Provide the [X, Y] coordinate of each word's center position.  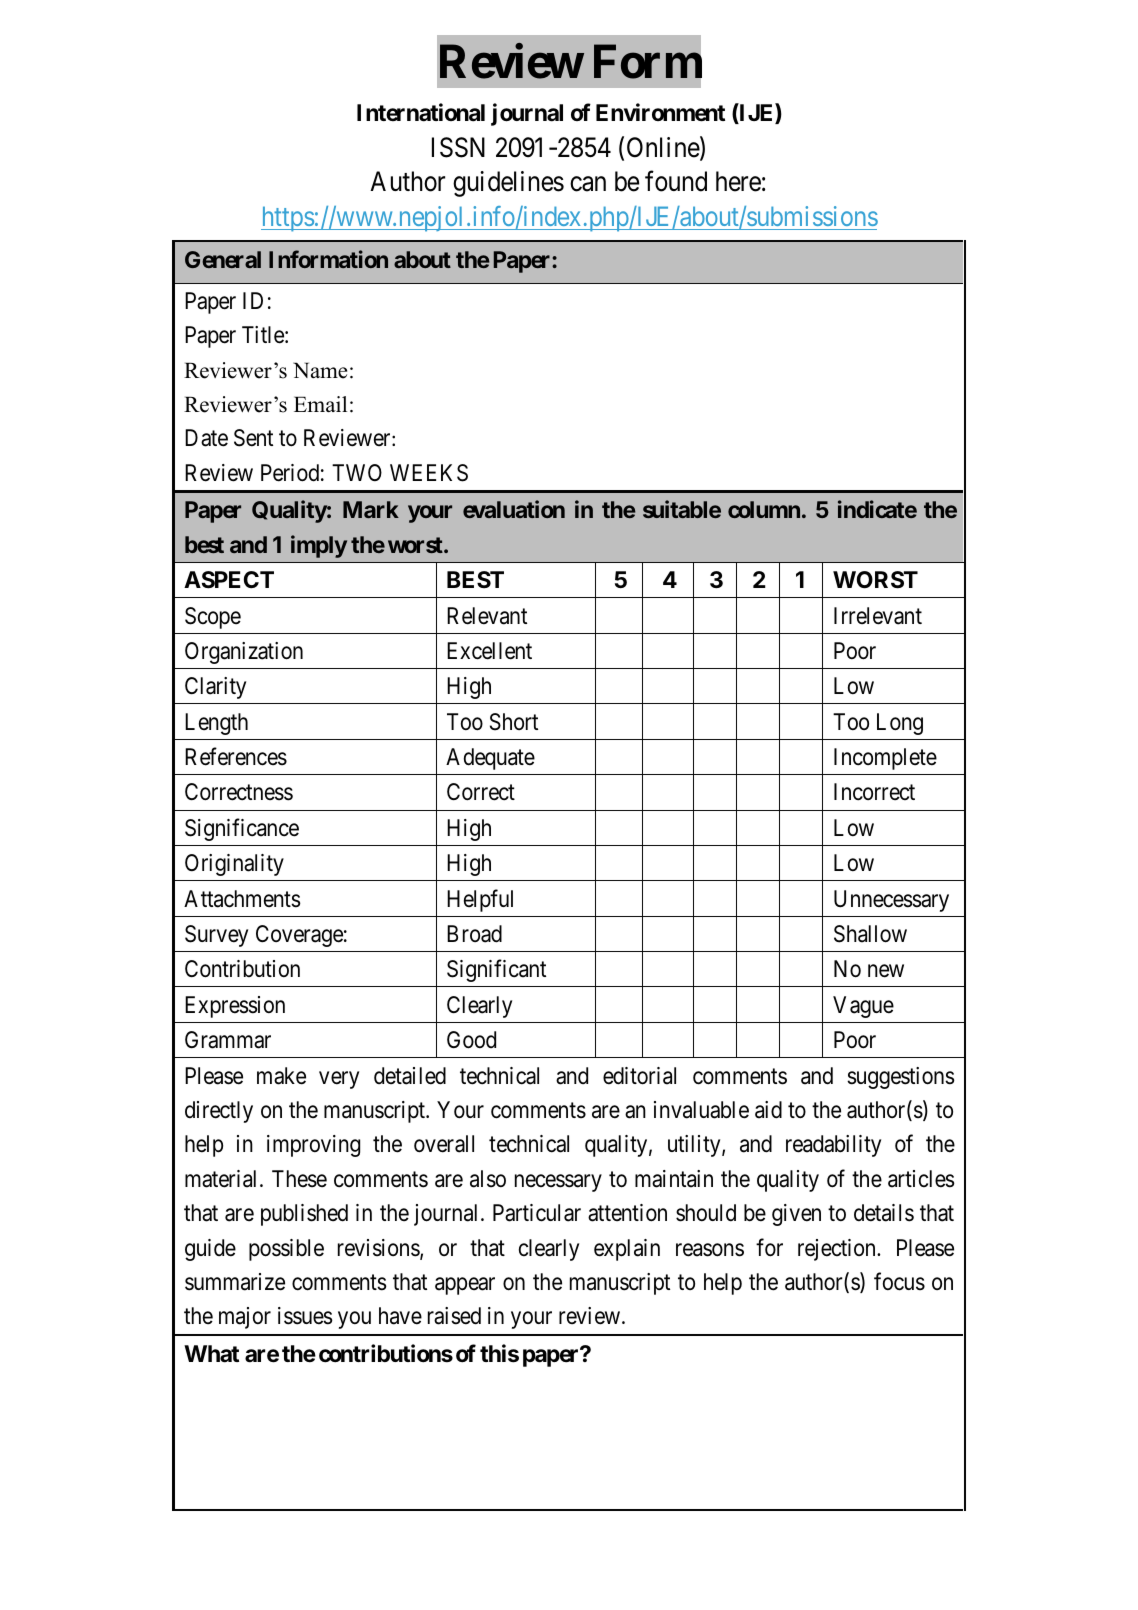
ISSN [458, 147]
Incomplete [885, 759]
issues [305, 1316]
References [236, 756]
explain [627, 1250]
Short [514, 722]
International [421, 113]
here [738, 181]
